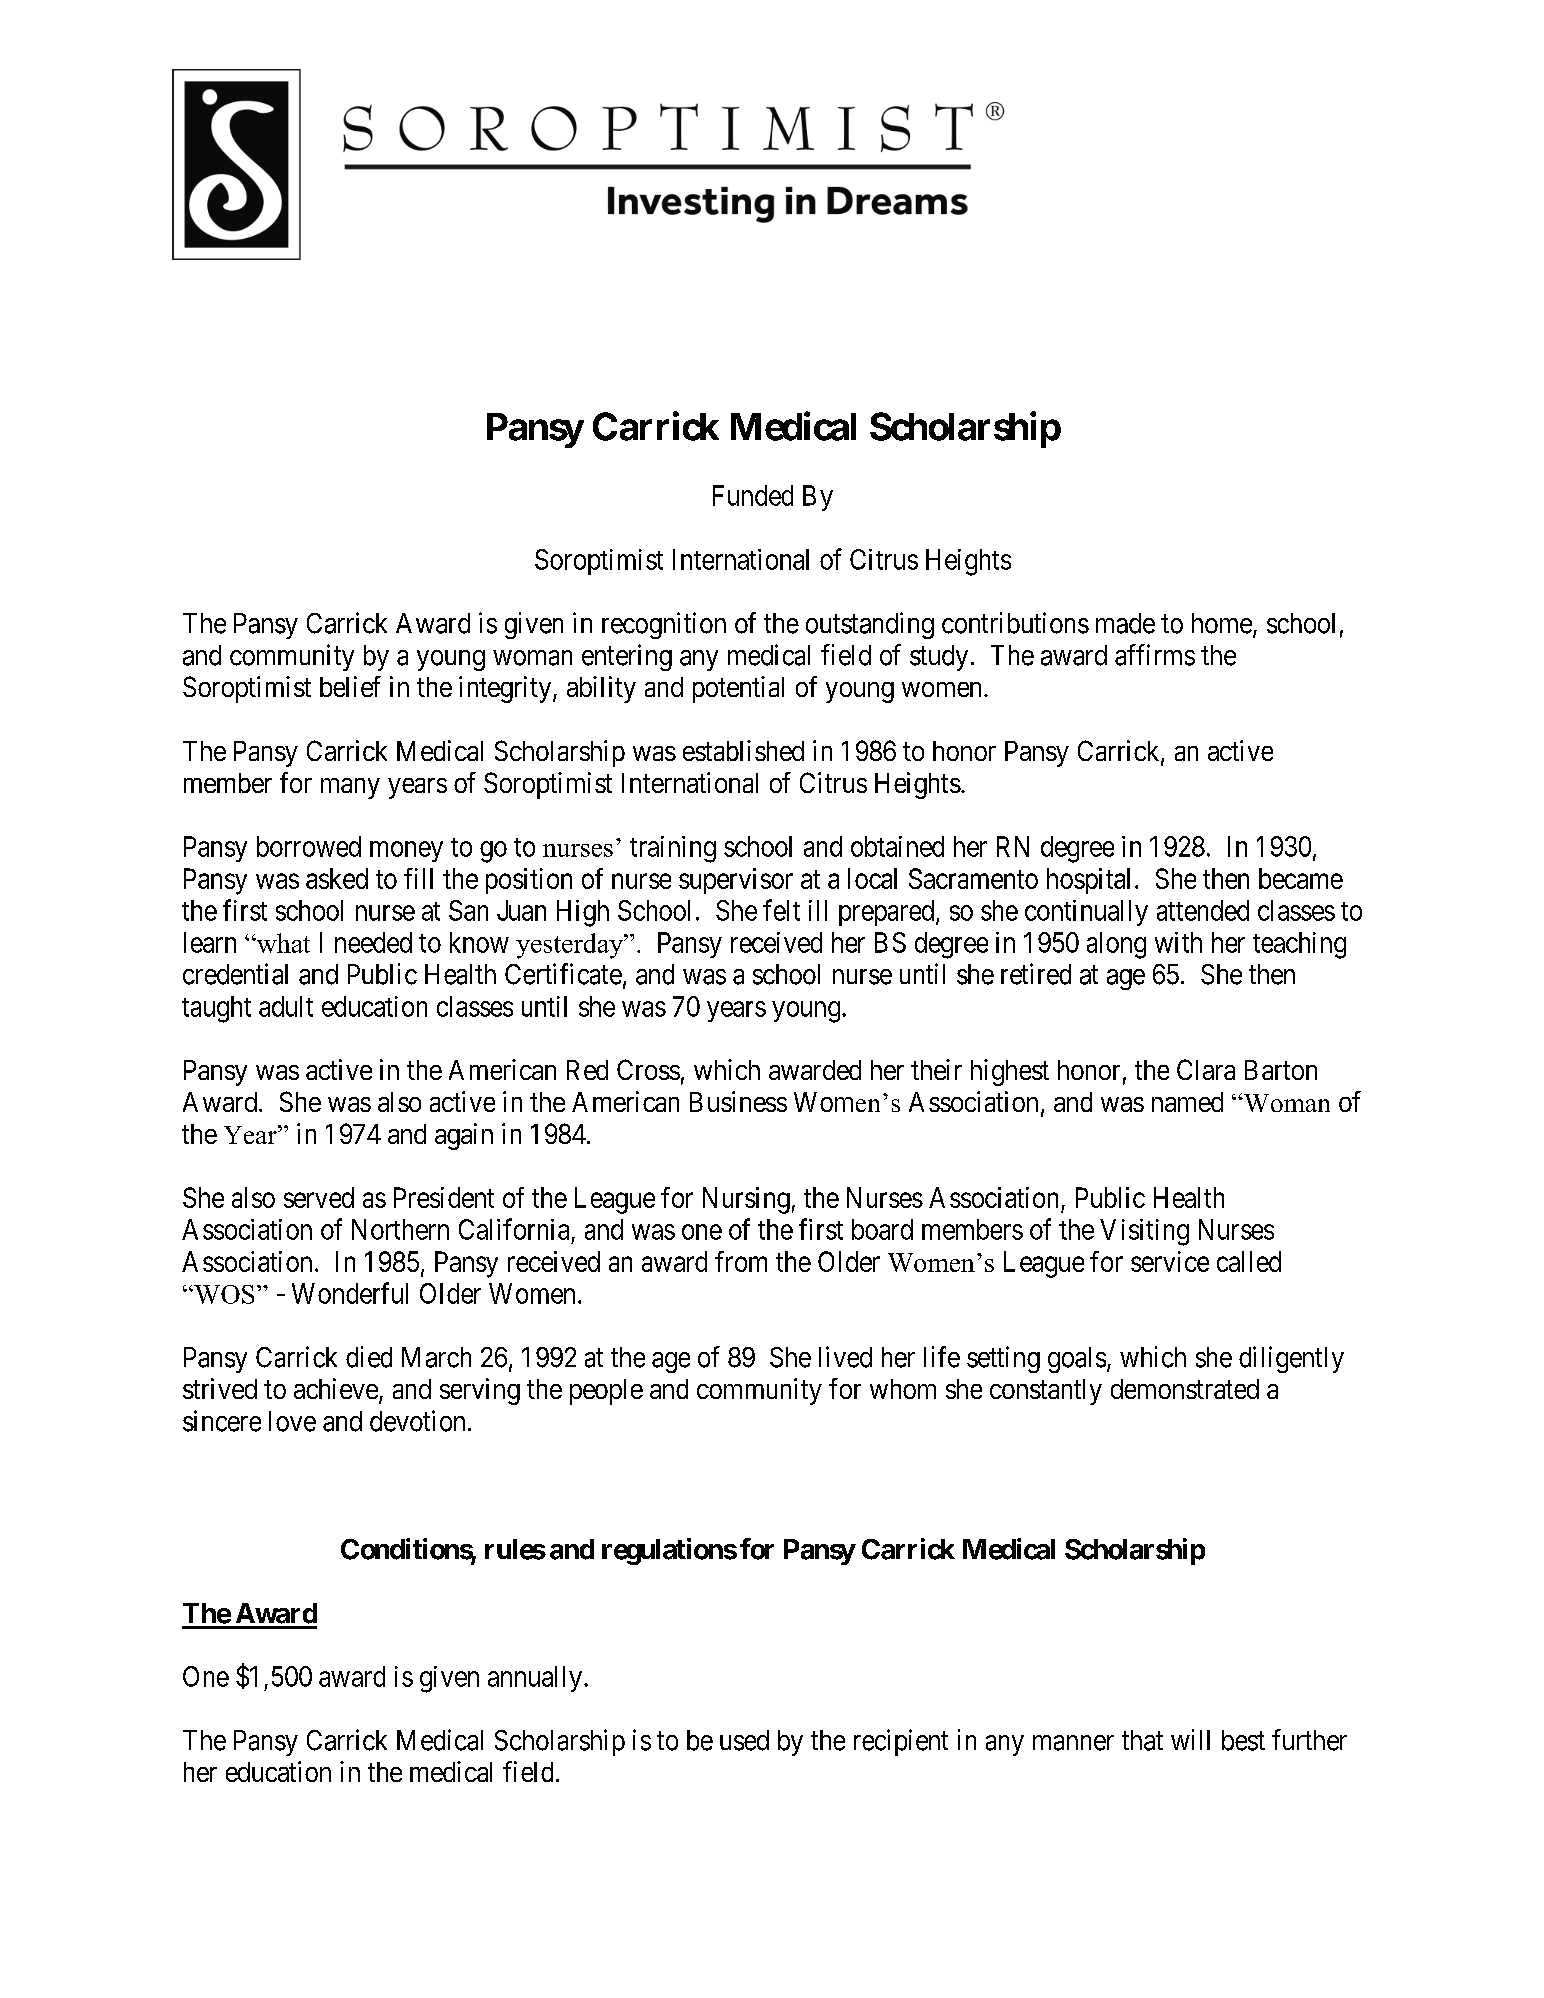 The image size is (1544, 1998). Describe the element at coordinates (536, 1679) in the screenshot. I see `annually` at that location.
